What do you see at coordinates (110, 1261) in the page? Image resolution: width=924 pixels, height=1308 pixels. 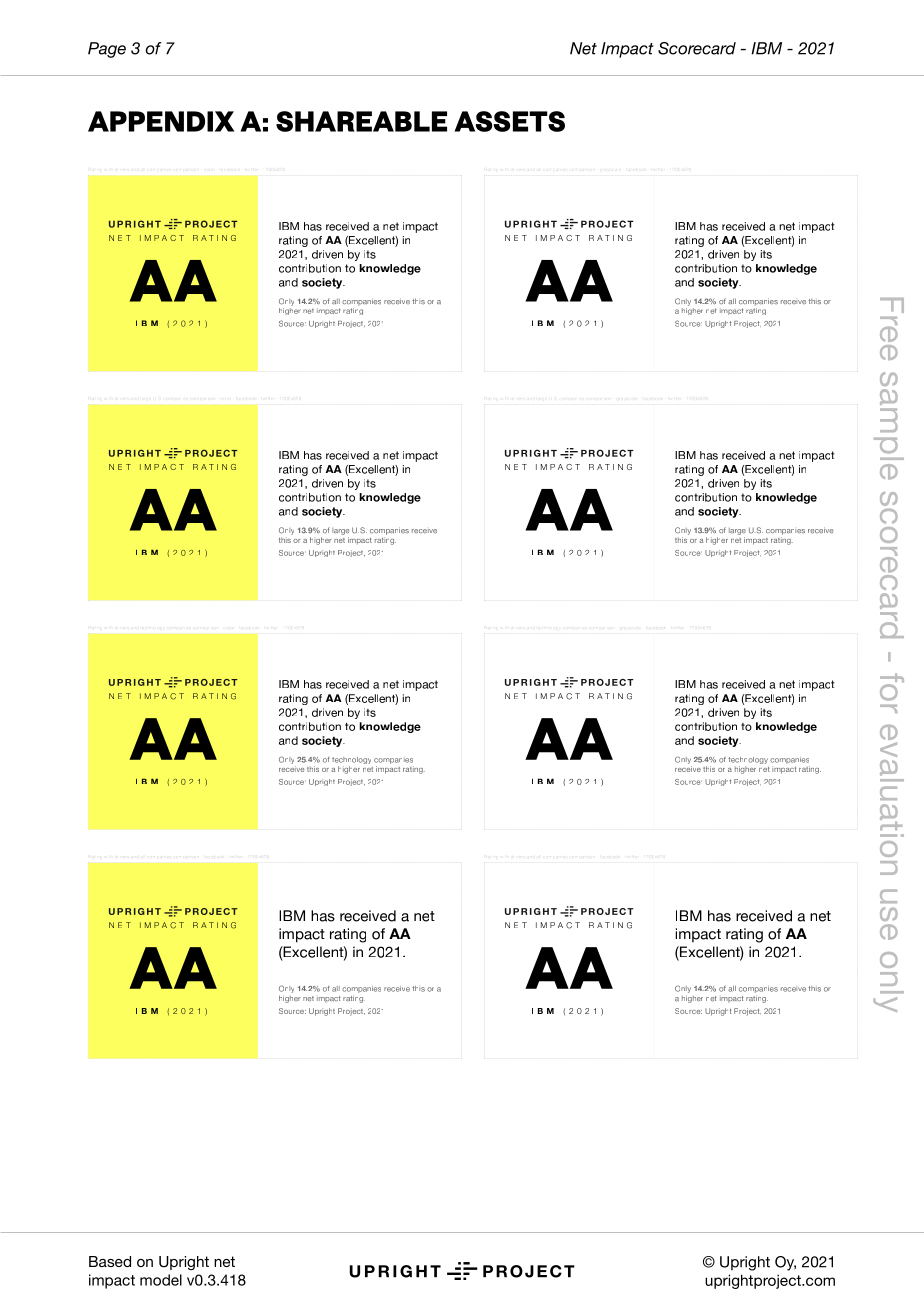 I see `Based` at bounding box center [110, 1261].
